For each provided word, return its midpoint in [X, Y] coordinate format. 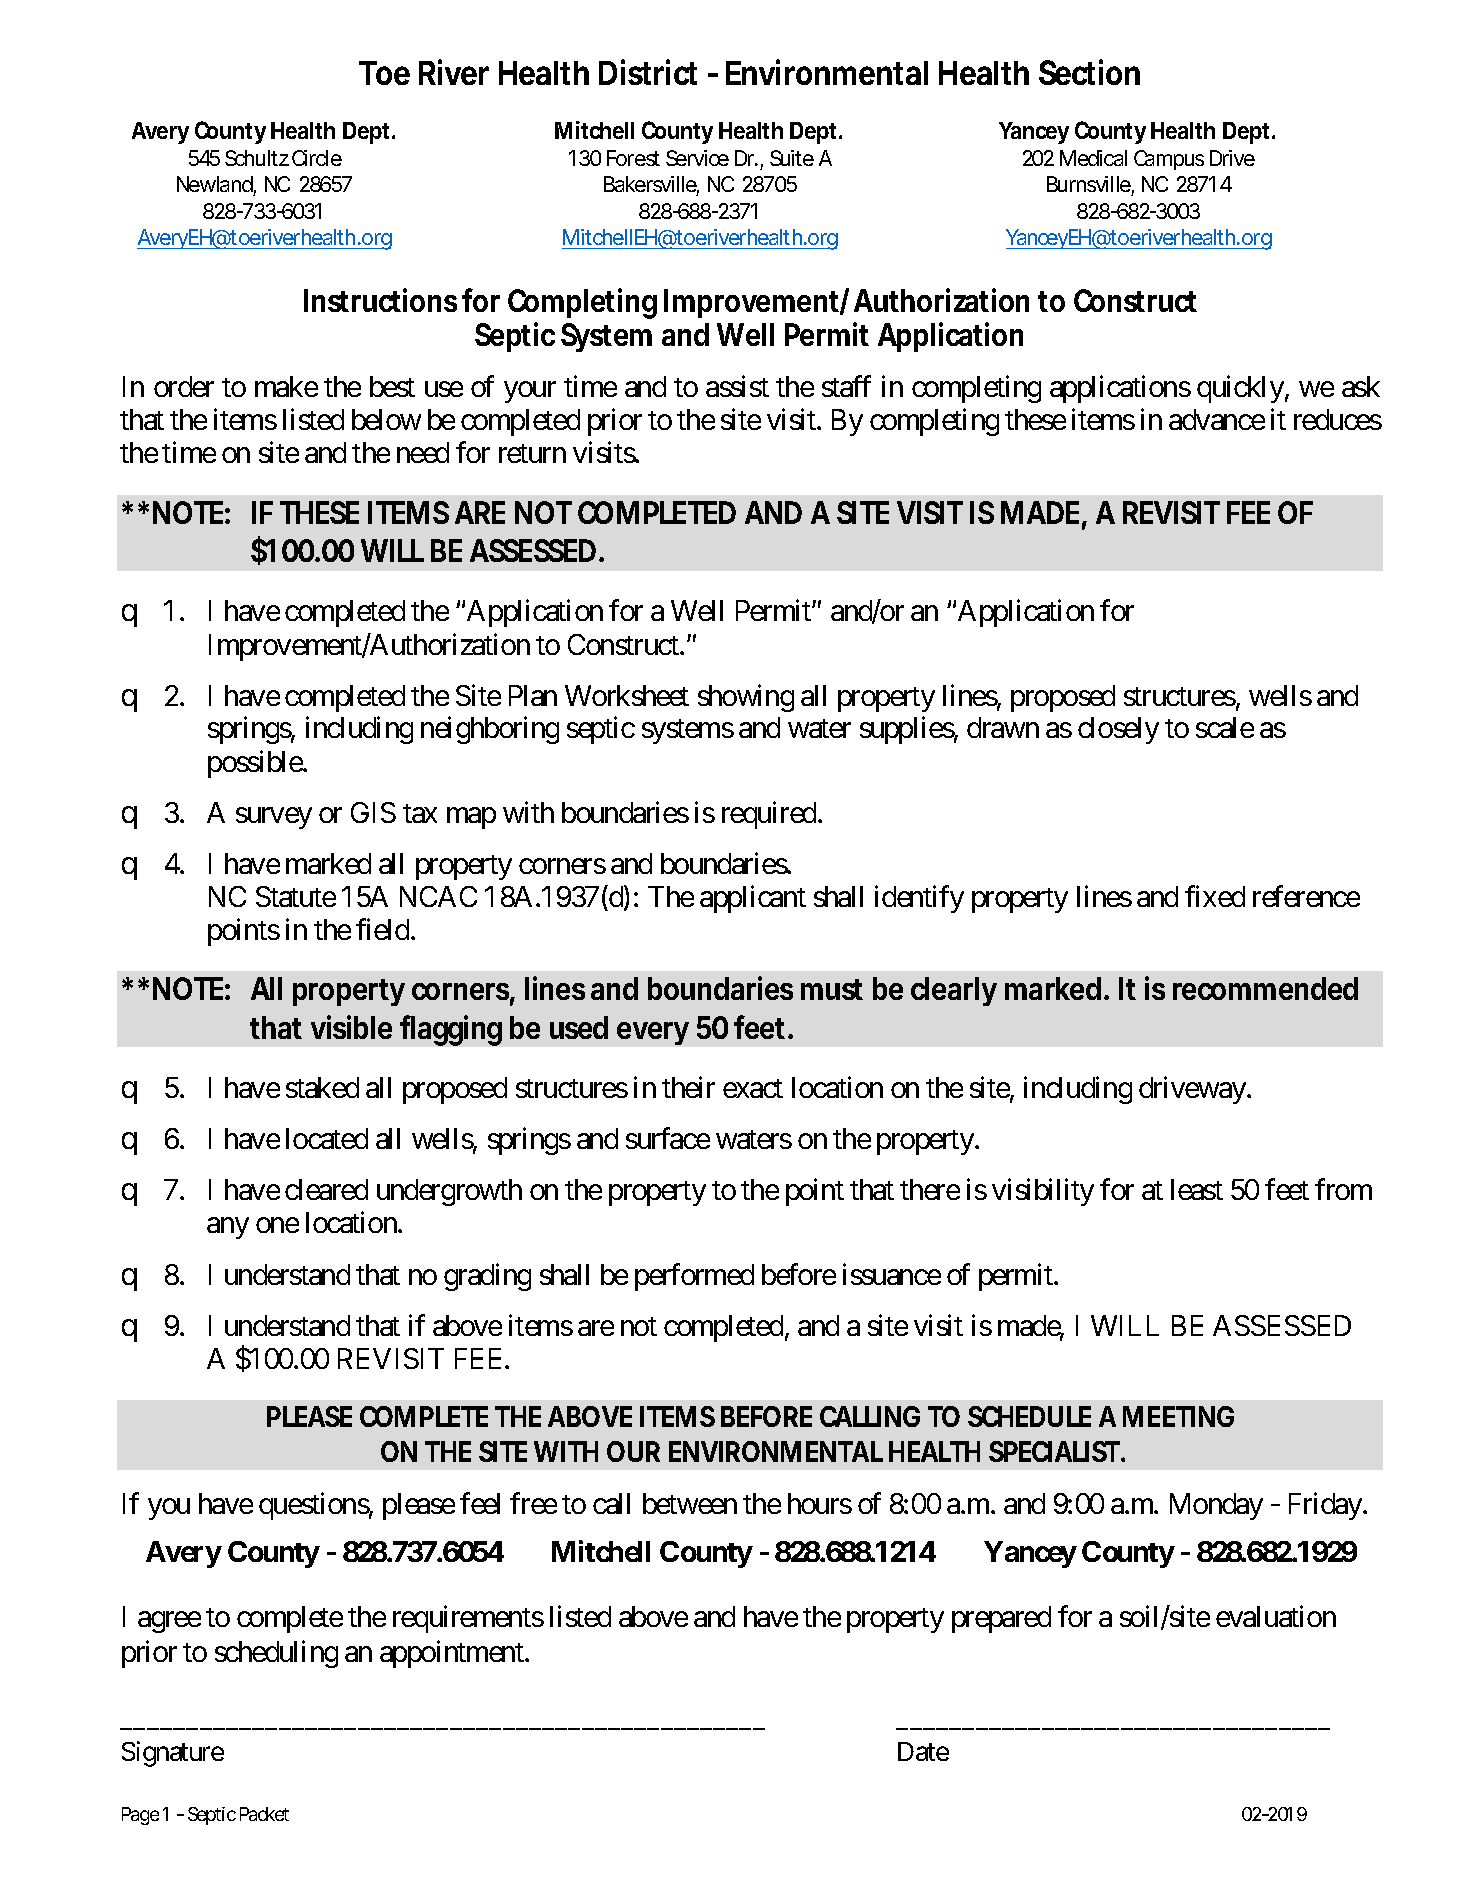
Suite [792, 158]
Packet [264, 1814]
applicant [753, 899]
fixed [1215, 896]
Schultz [257, 158]
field [382, 929]
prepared [1001, 1619]
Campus [1169, 160]
